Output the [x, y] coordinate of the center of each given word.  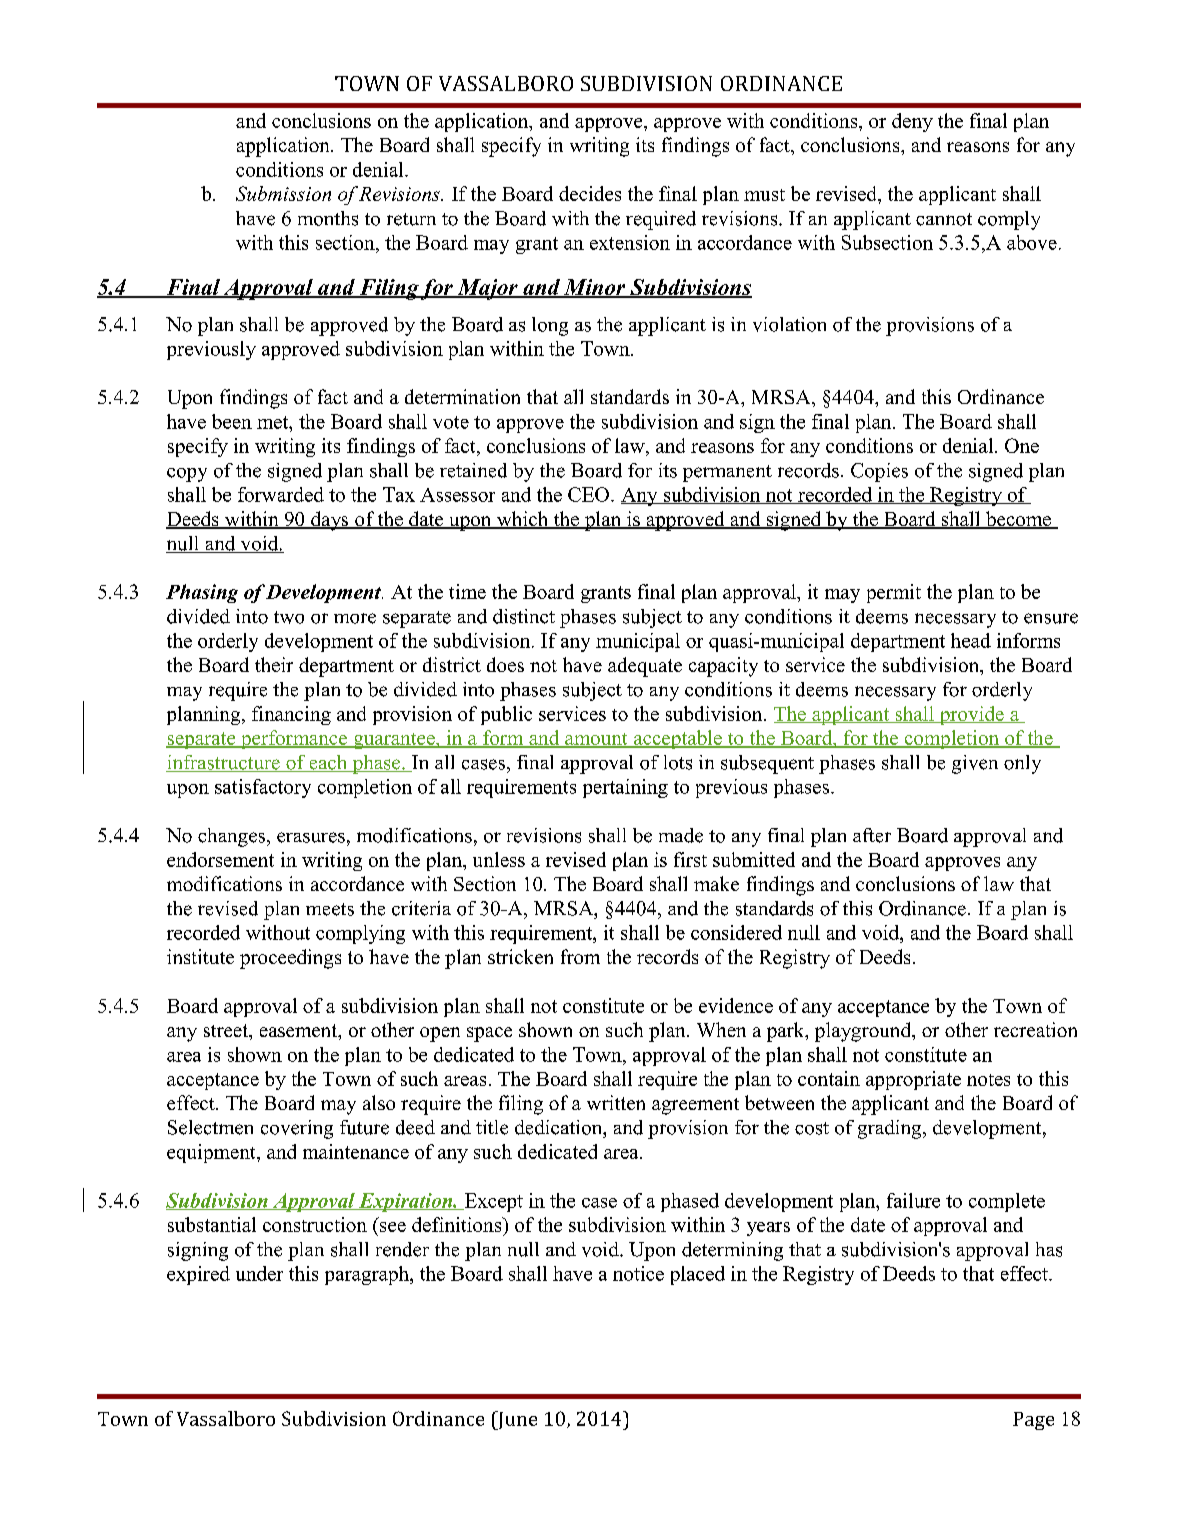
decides [590, 193]
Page [1033, 1421]
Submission [283, 193]
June [516, 1420]
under [259, 1273]
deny [912, 122]
